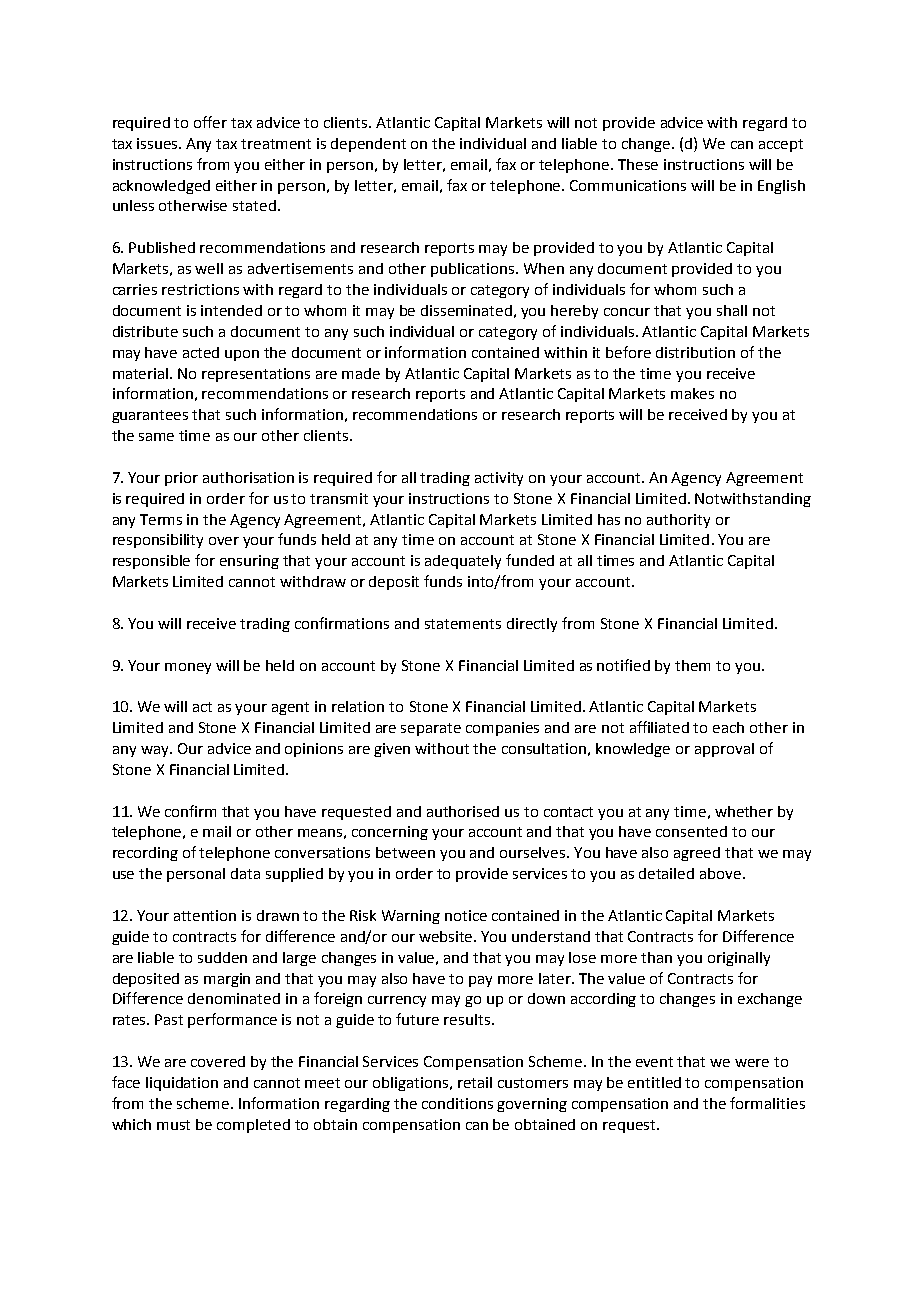 This document has width=924, height=1308. What do you see at coordinates (724, 750) in the document?
I see `approval` at bounding box center [724, 750].
